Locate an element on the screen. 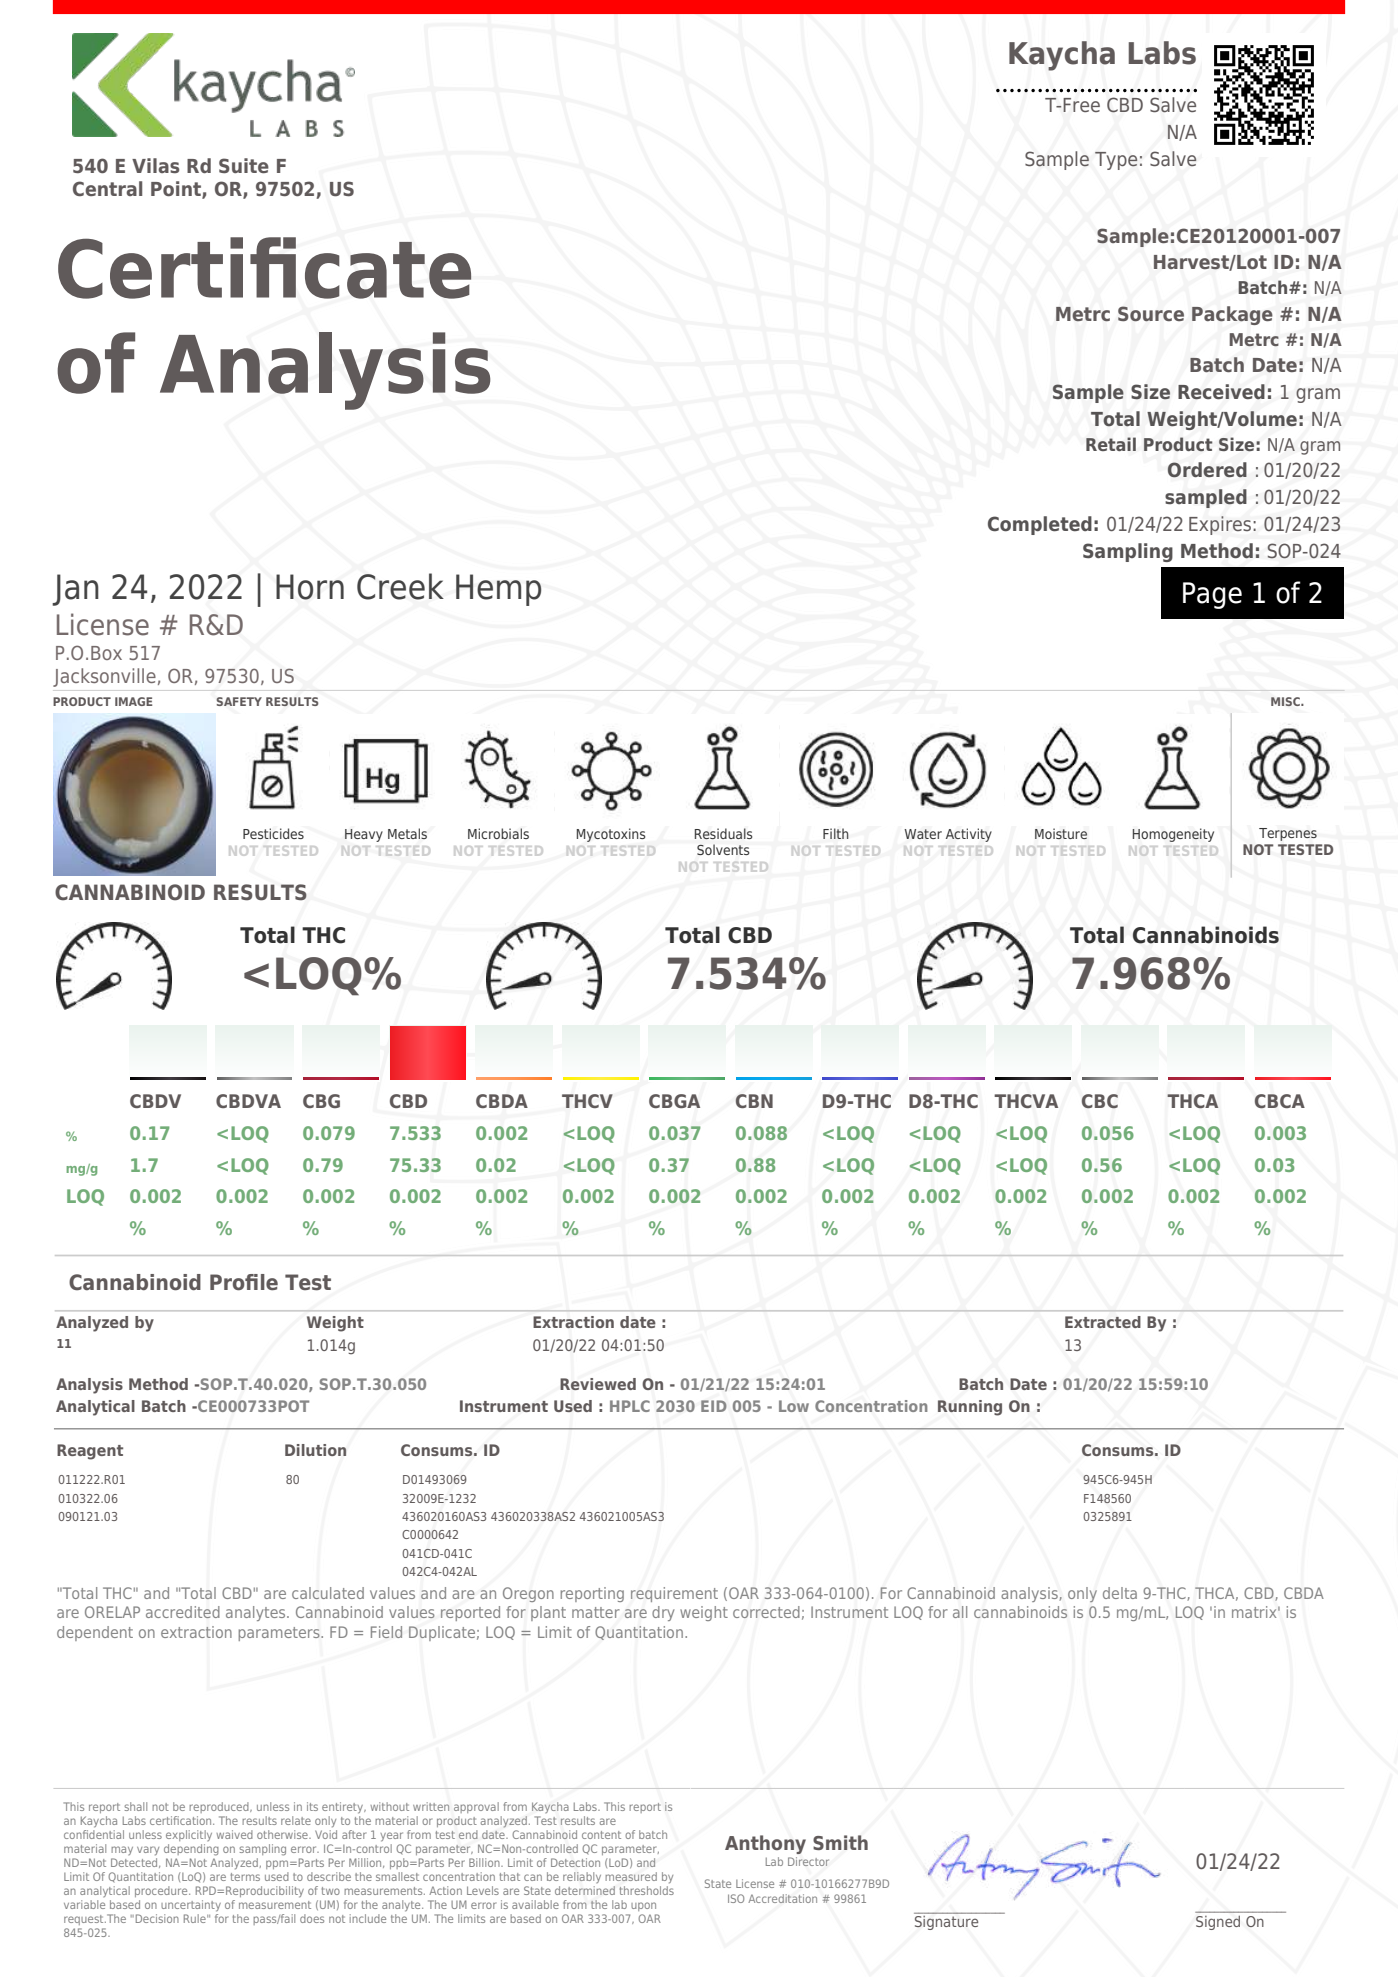  Solvents is located at coordinates (723, 849).
